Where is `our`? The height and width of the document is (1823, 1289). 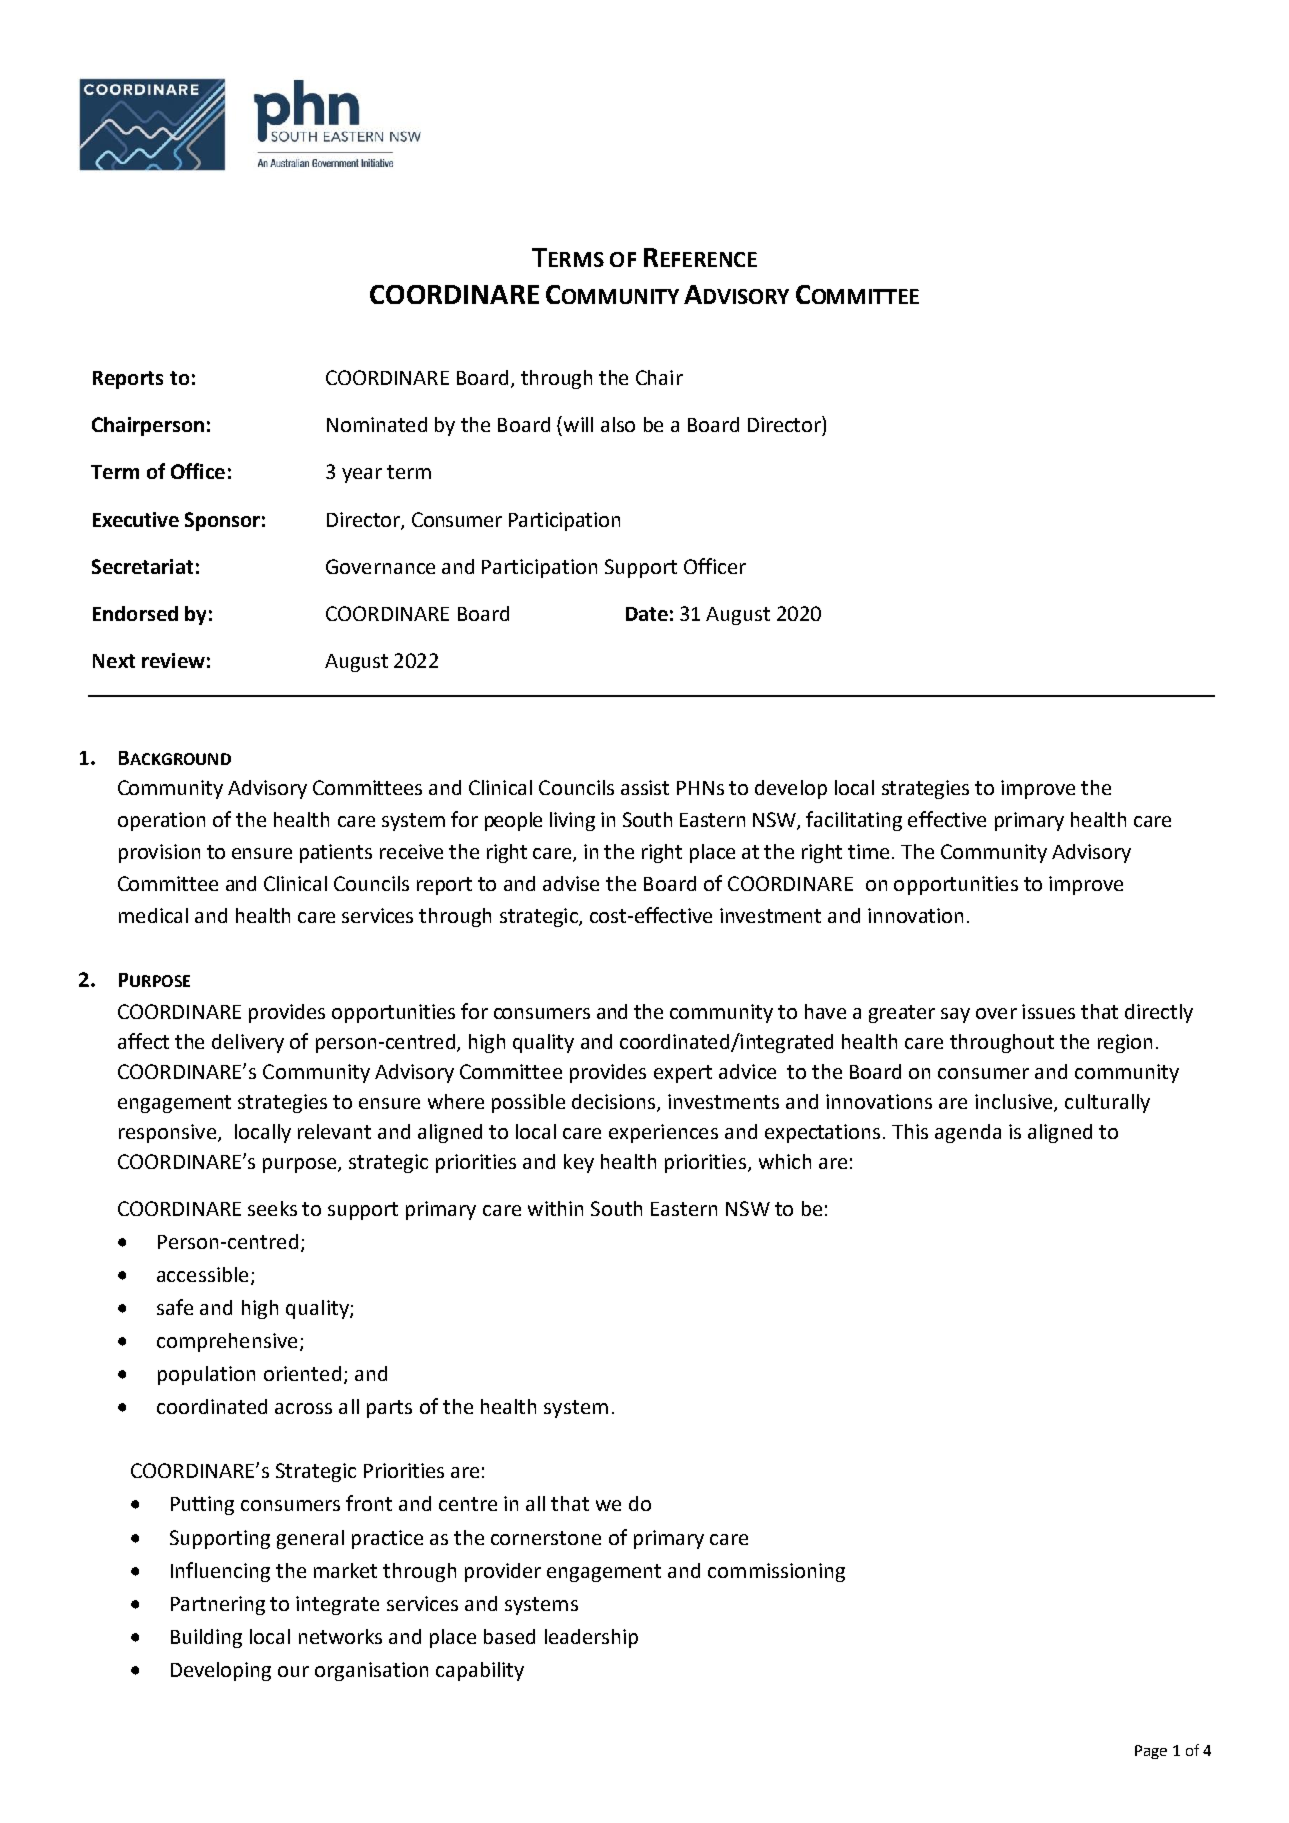
our is located at coordinates (293, 1671).
